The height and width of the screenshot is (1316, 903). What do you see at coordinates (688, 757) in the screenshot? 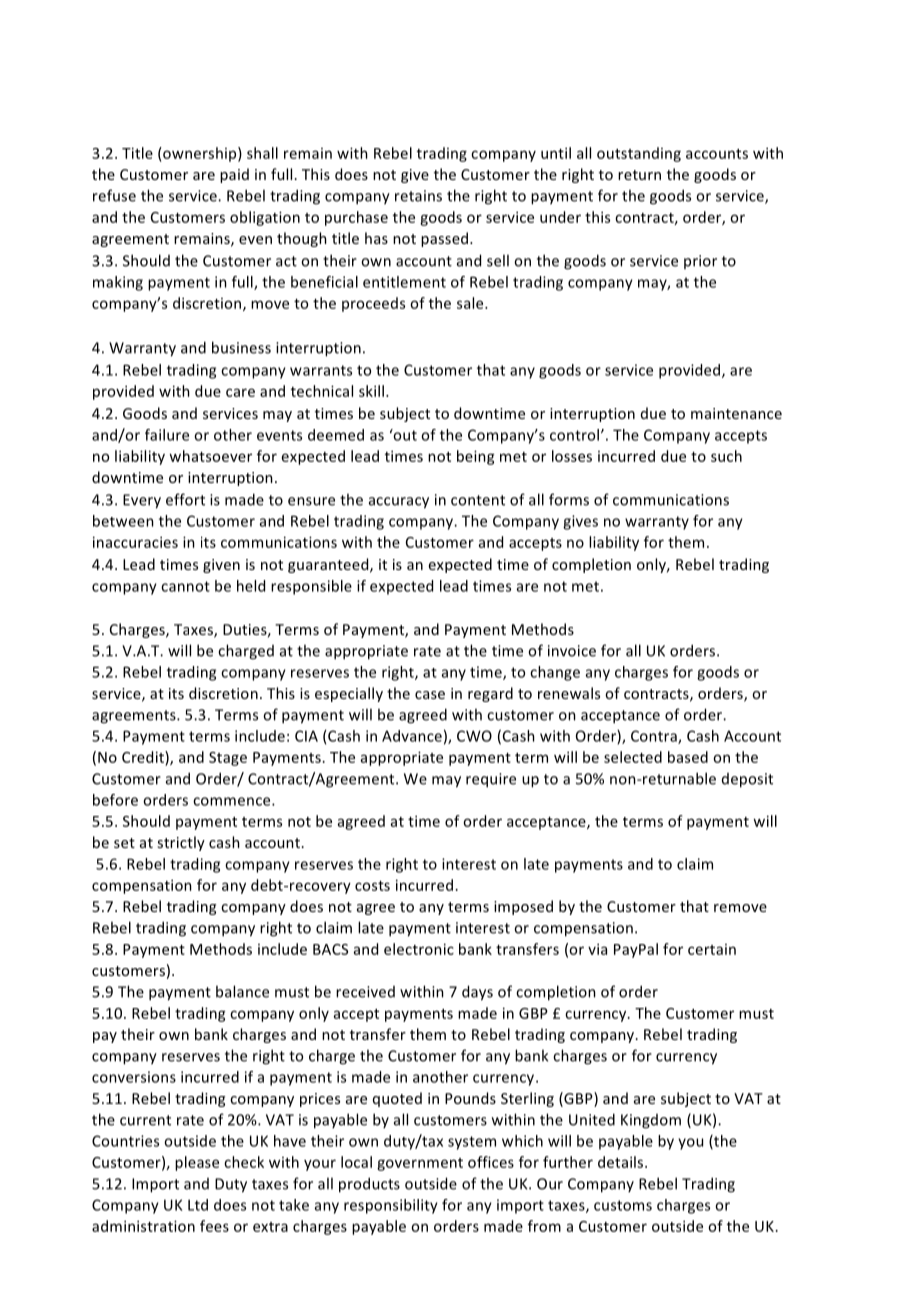
I see `based` at bounding box center [688, 757].
